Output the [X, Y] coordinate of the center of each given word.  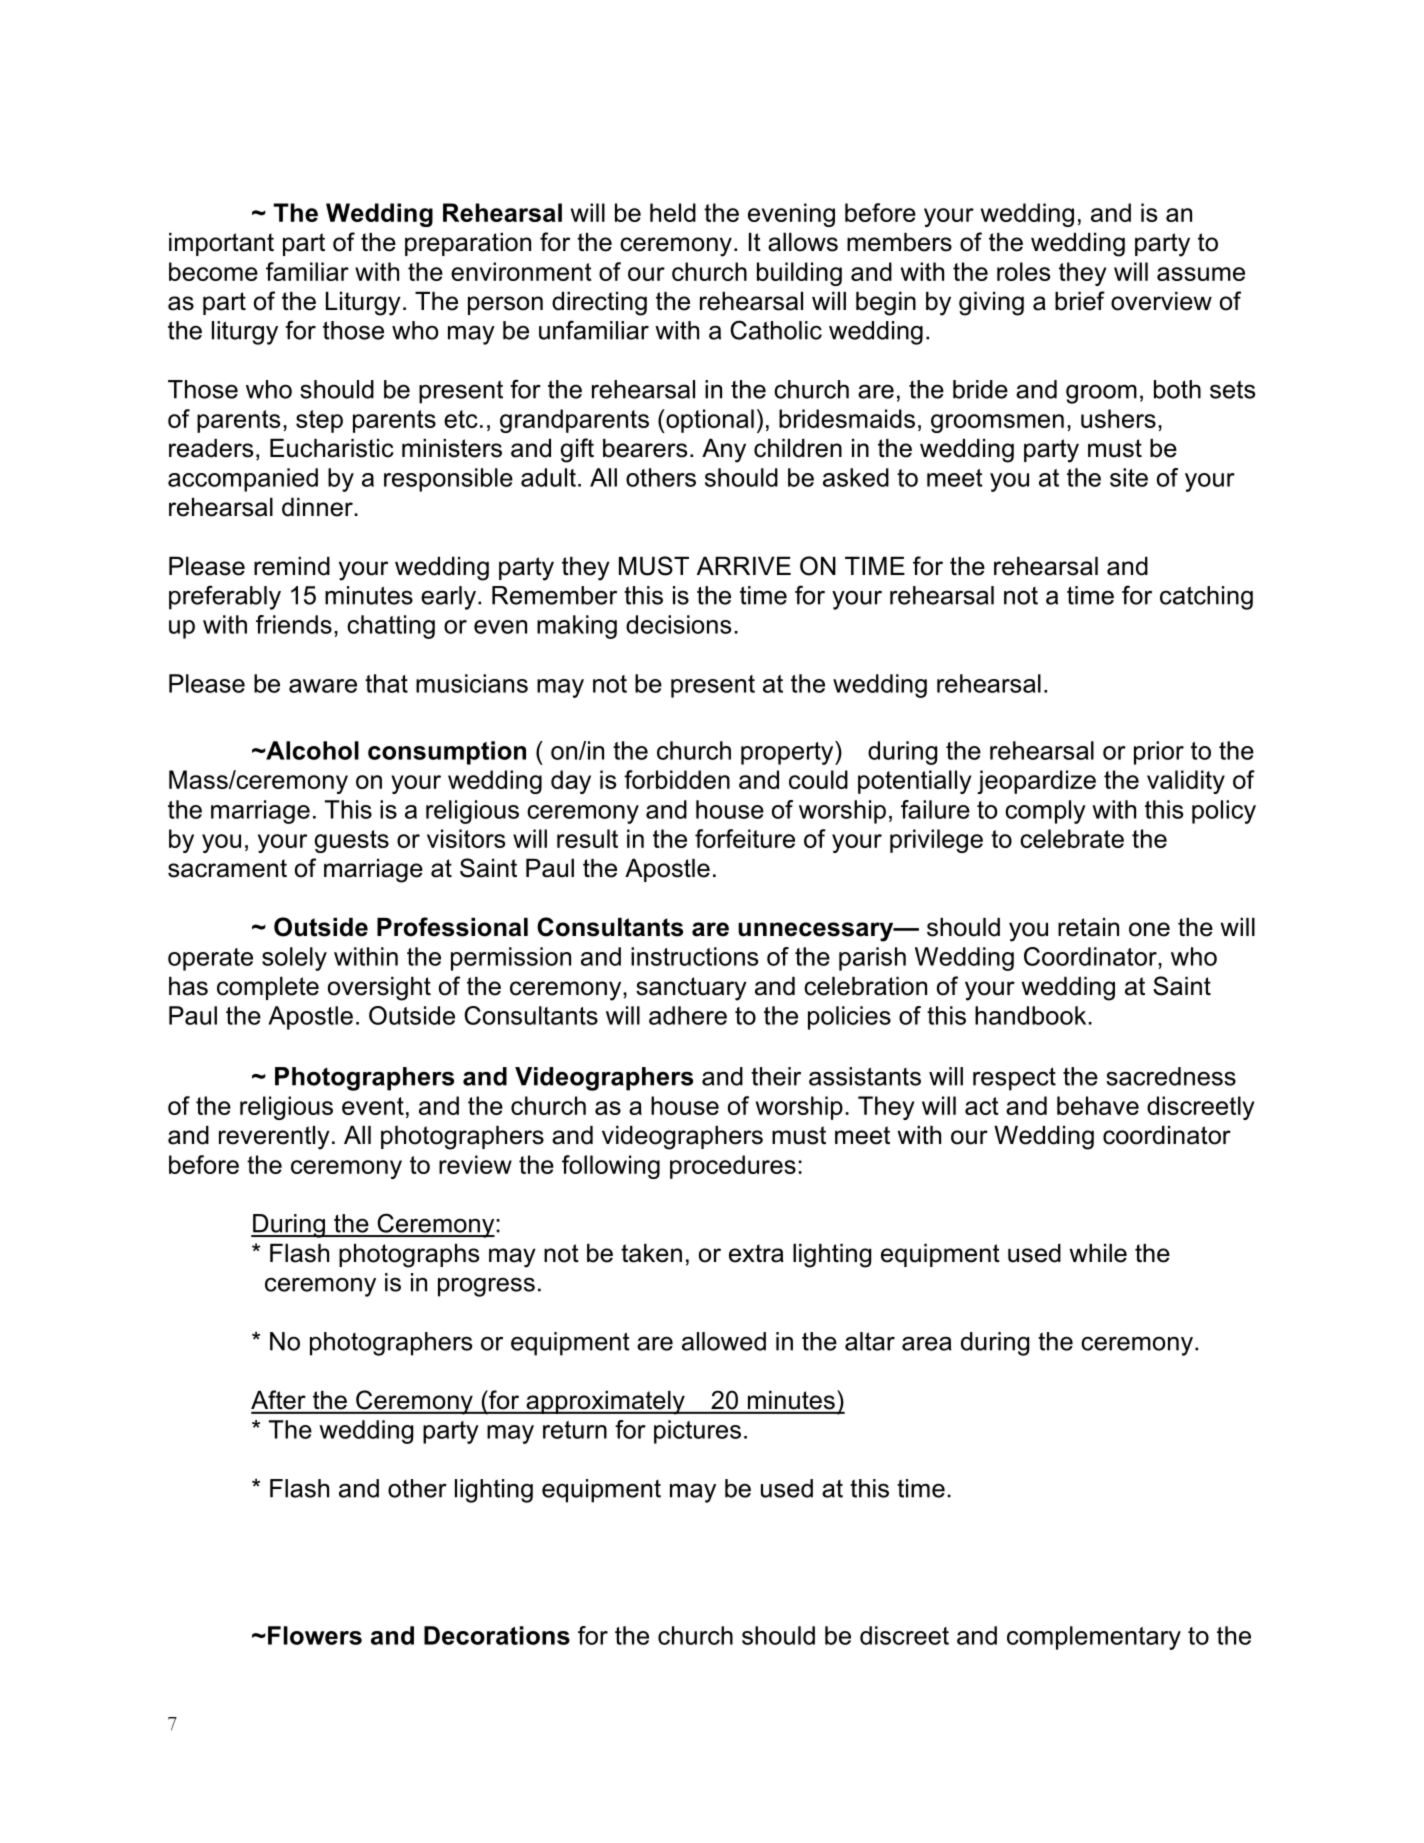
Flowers [315, 1635]
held [673, 212]
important [221, 244]
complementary [1094, 1638]
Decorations [497, 1635]
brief [1080, 301]
